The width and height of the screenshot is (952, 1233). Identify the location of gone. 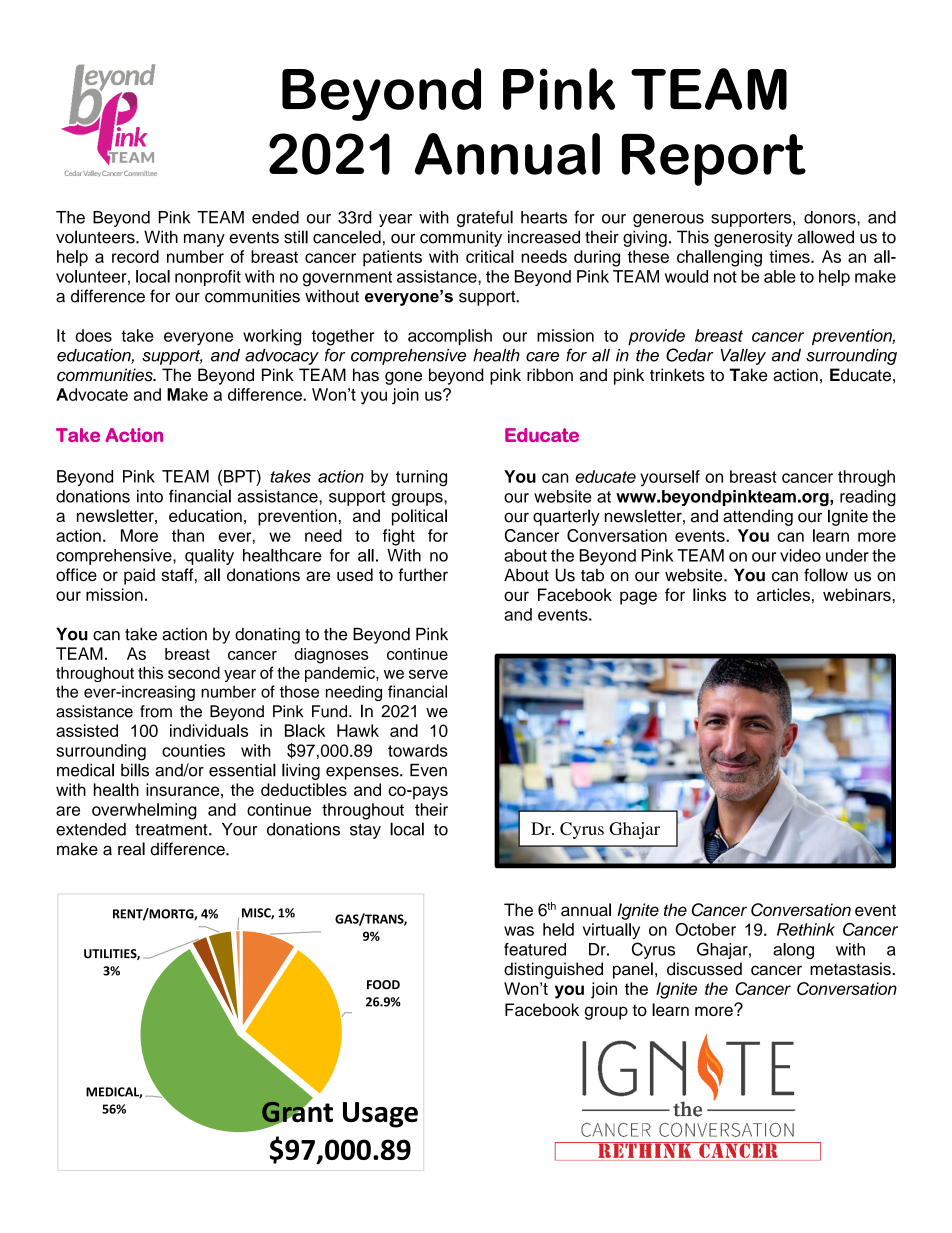
(403, 378).
